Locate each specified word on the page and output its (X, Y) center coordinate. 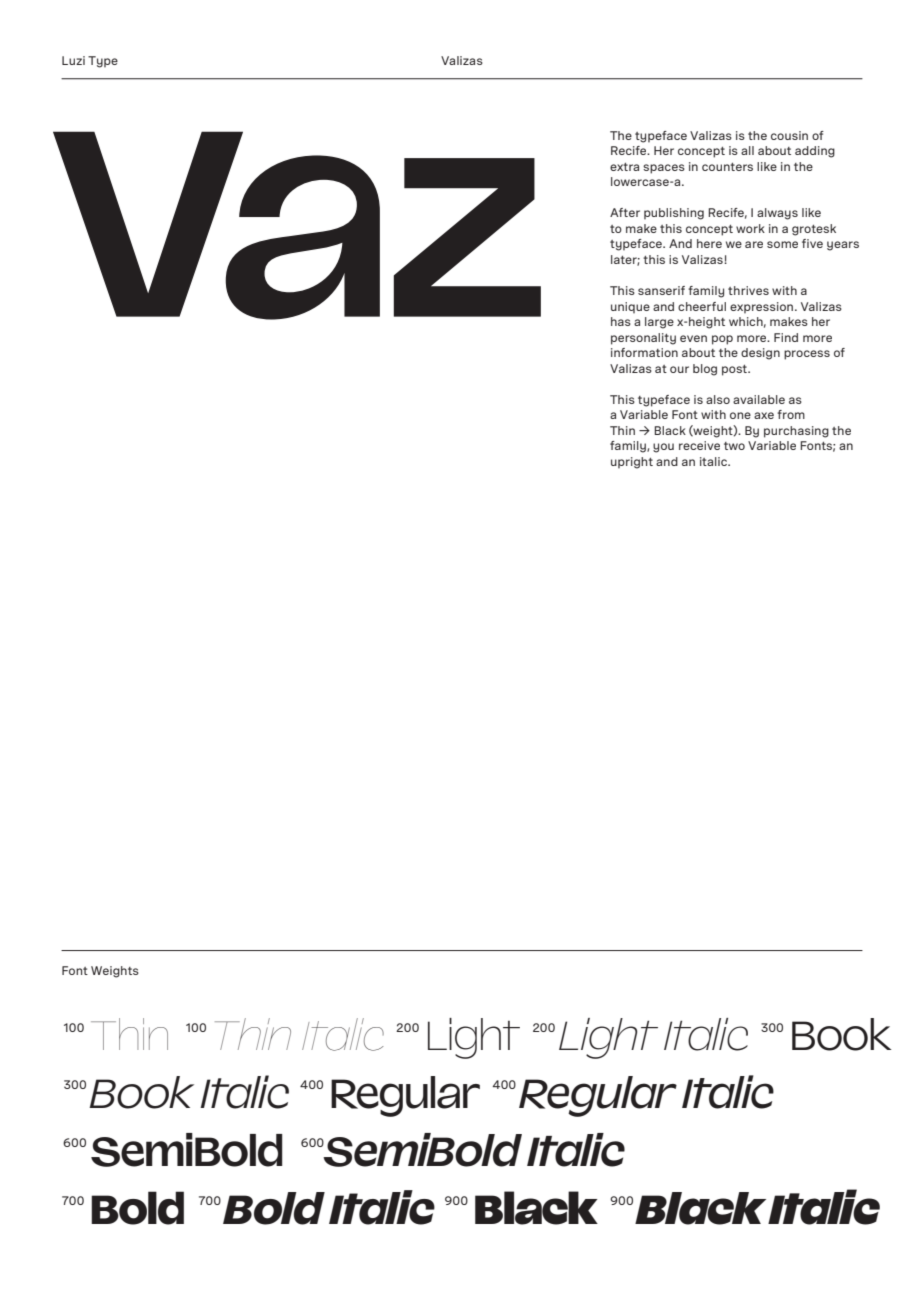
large (659, 323)
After (625, 212)
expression (761, 308)
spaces (664, 169)
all (747, 150)
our (679, 369)
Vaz (297, 225)
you (663, 448)
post (736, 370)
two (734, 446)
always (777, 214)
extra (624, 167)
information (644, 352)
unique (630, 307)
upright (632, 463)
